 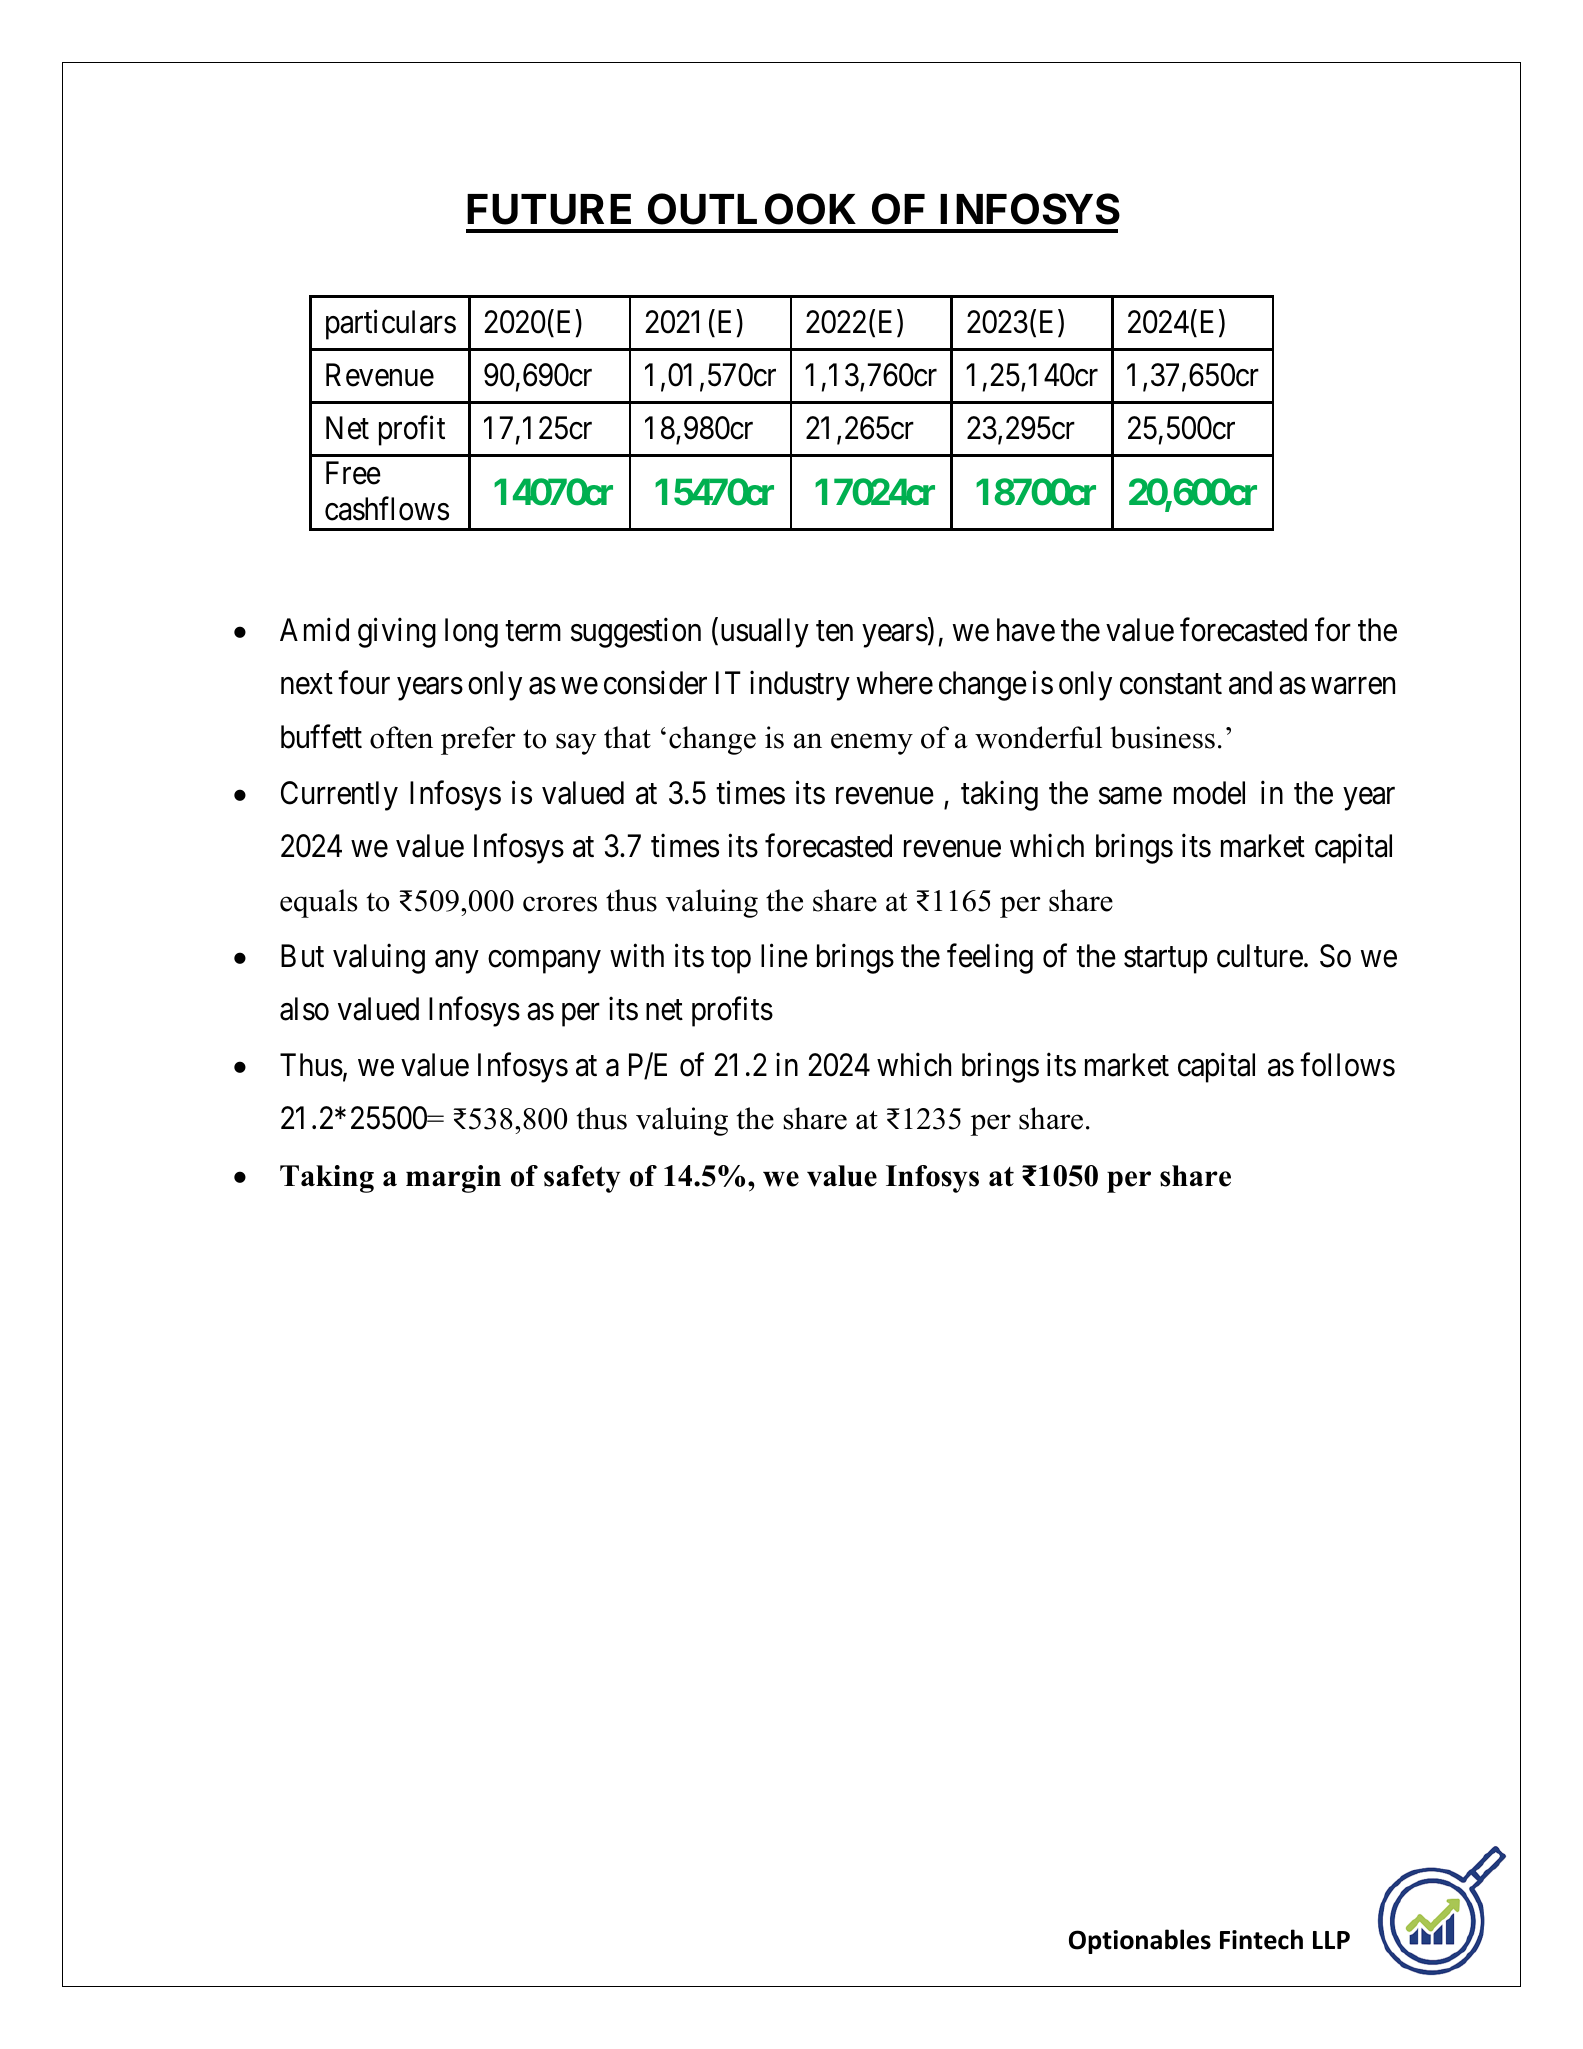 What do you see at coordinates (1261, 1939) in the screenshot?
I see `Fintech` at bounding box center [1261, 1939].
